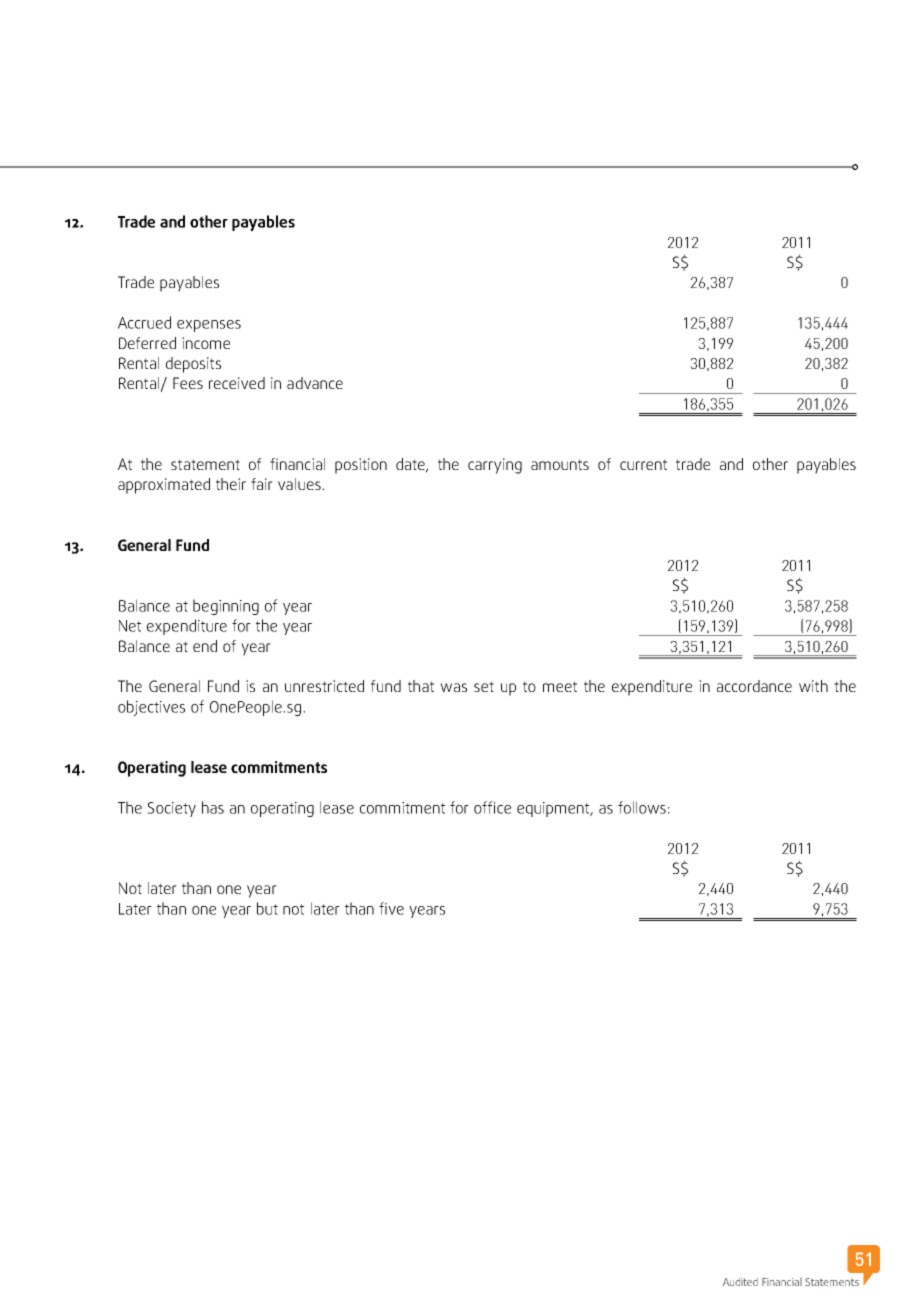  Describe the element at coordinates (315, 383) in the document. I see `advance` at that location.
